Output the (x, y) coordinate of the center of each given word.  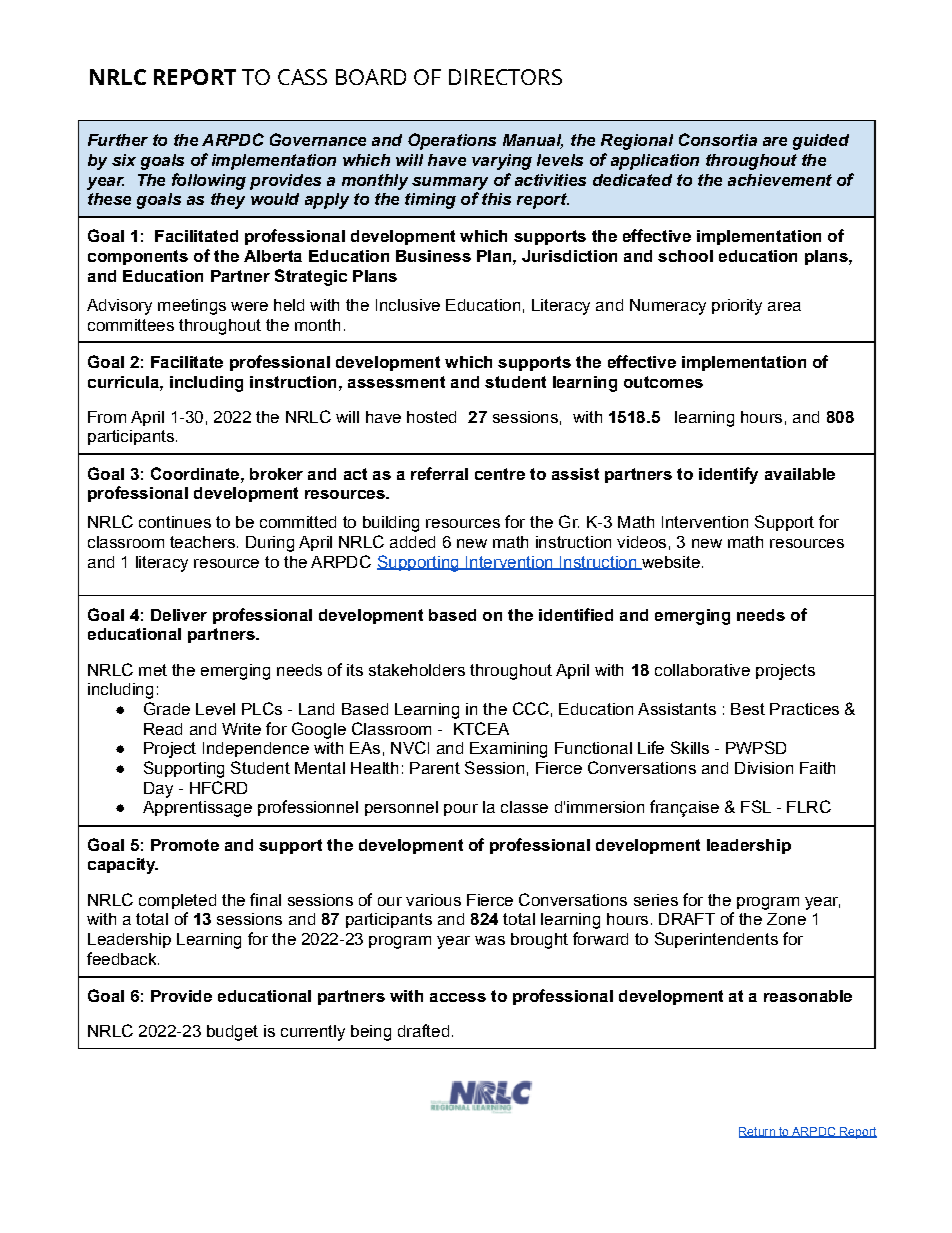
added (412, 542)
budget (232, 1033)
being (371, 1033)
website (670, 563)
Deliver (179, 615)
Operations (452, 141)
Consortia (718, 139)
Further (118, 140)
